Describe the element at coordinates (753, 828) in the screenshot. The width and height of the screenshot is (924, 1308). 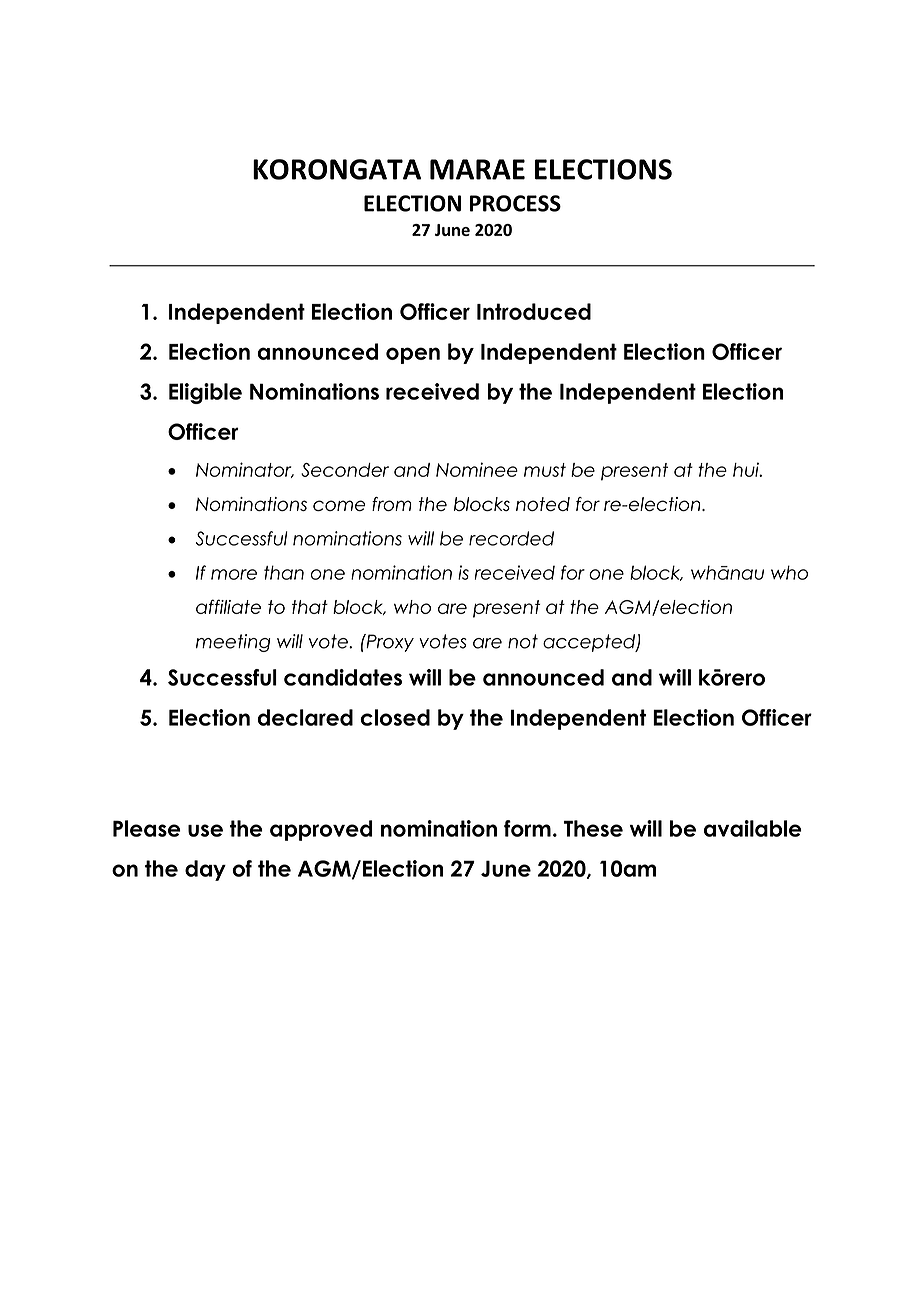
I see `available` at that location.
